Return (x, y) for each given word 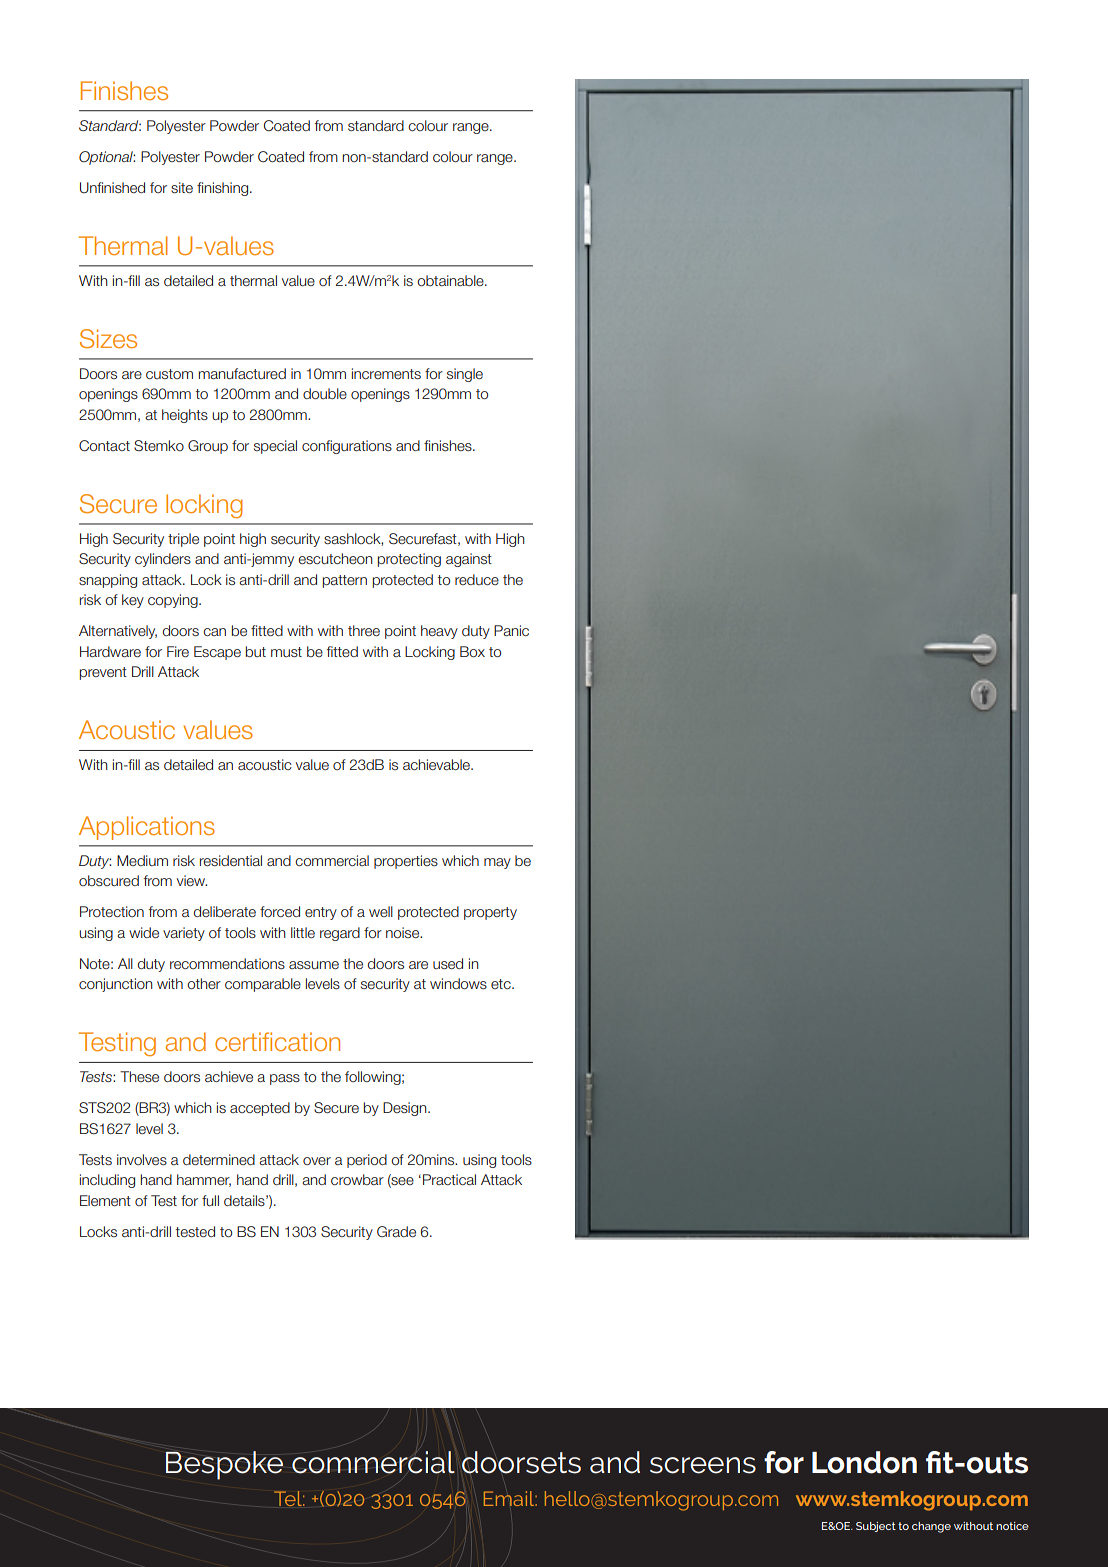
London (864, 1462)
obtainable (451, 281)
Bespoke (224, 1465)
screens (703, 1465)
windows (458, 984)
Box (472, 652)
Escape (217, 653)
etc (502, 984)
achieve (229, 1076)
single (465, 375)
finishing (224, 189)
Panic (511, 630)
